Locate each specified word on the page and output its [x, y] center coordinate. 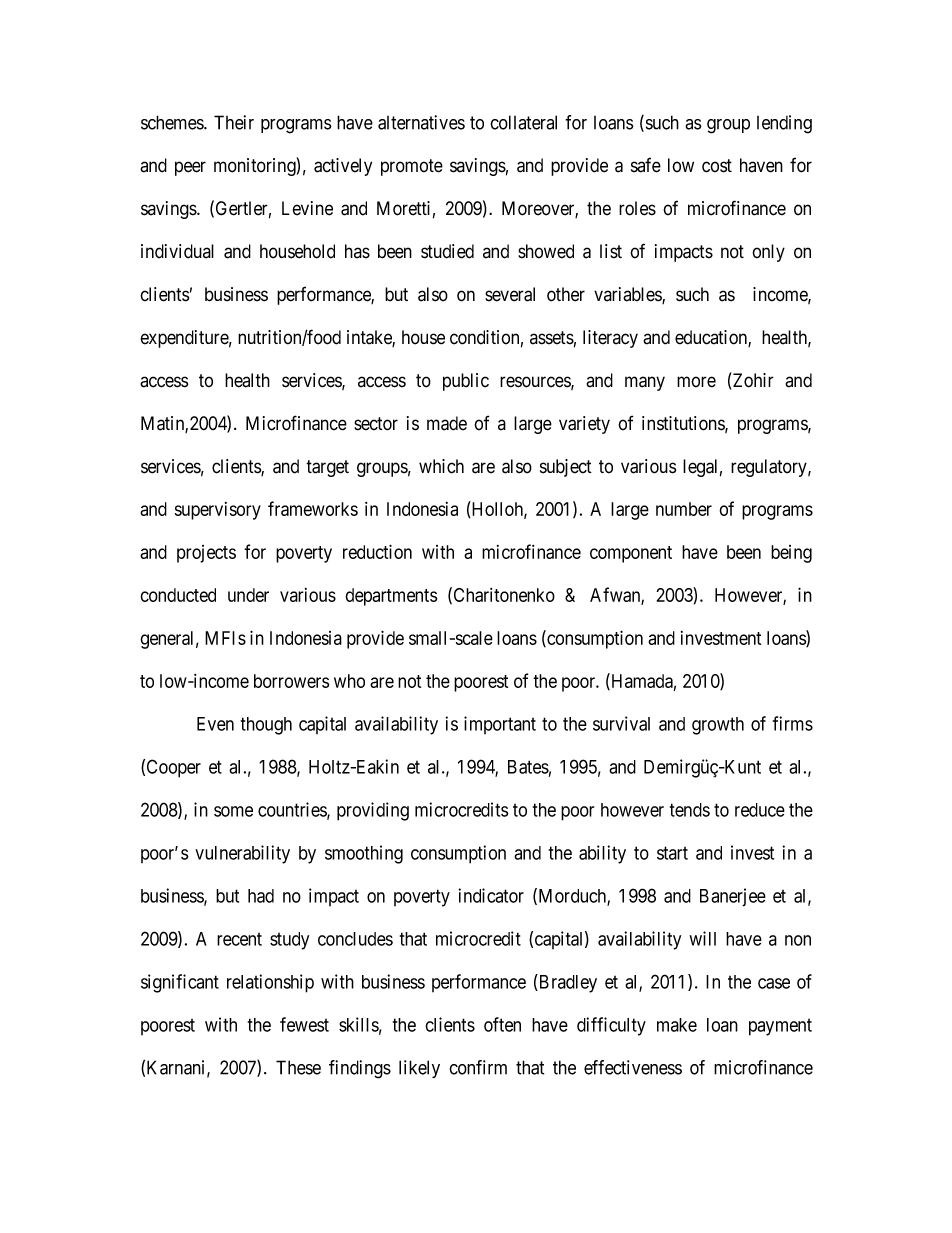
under [248, 595]
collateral [523, 122]
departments [391, 597]
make [677, 1025]
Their [234, 122]
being [791, 554]
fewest [304, 1024]
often [502, 1024]
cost [717, 166]
